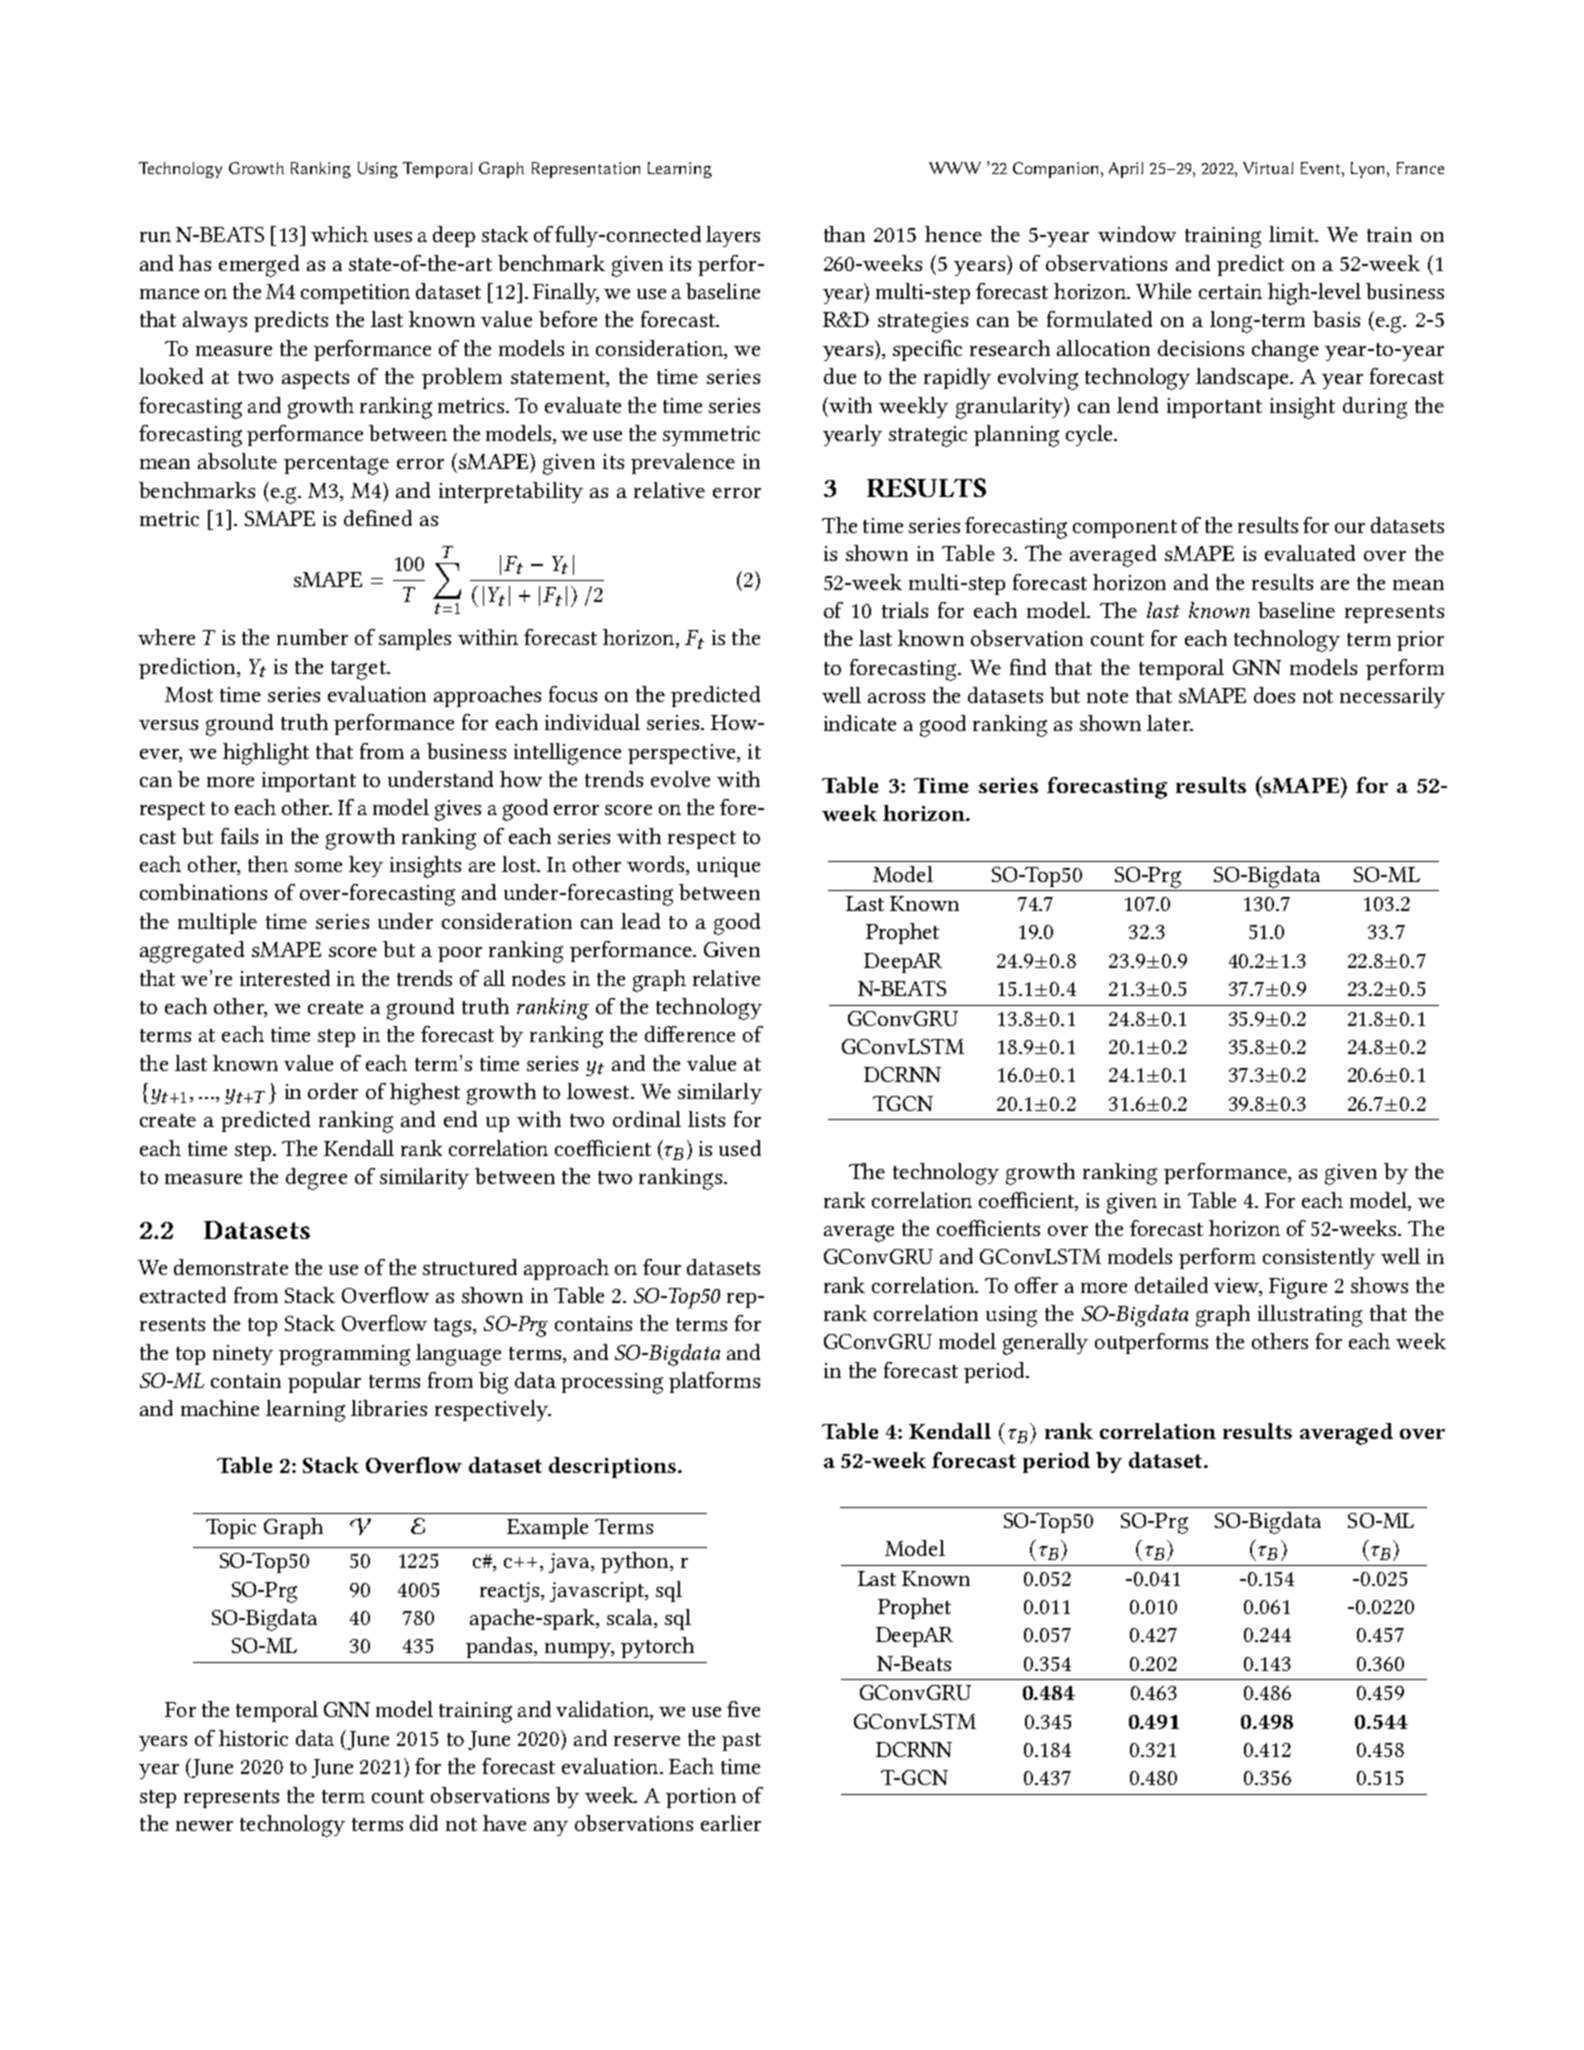 This screenshot has width=1584, height=2050. I want to click on platforms, so click(714, 1382).
